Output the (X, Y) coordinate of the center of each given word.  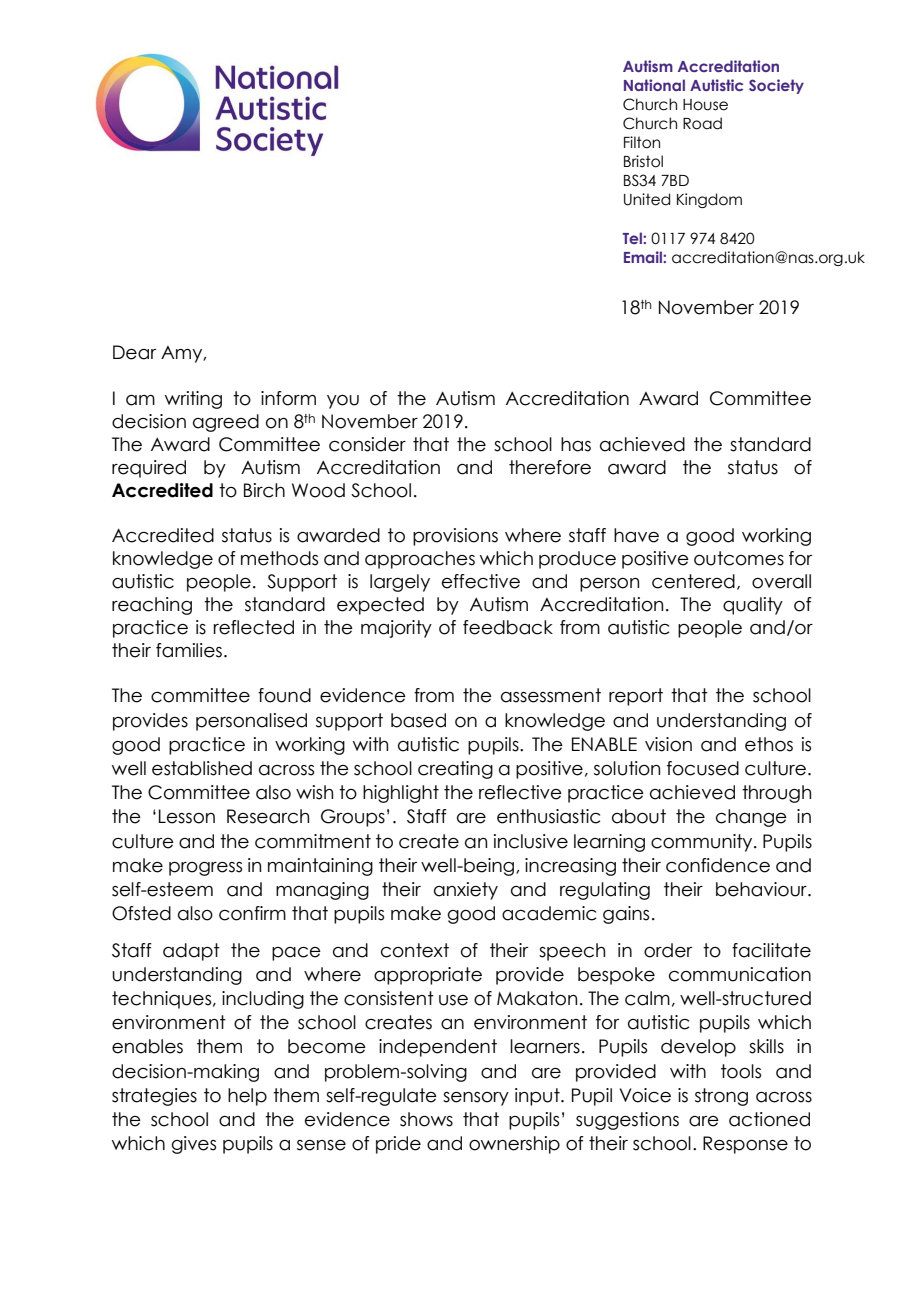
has (576, 444)
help (247, 1097)
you (343, 402)
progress (205, 869)
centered (693, 581)
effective (481, 581)
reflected (254, 627)
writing (193, 400)
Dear (134, 352)
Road (702, 123)
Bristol (643, 161)
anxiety (466, 891)
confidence (718, 865)
